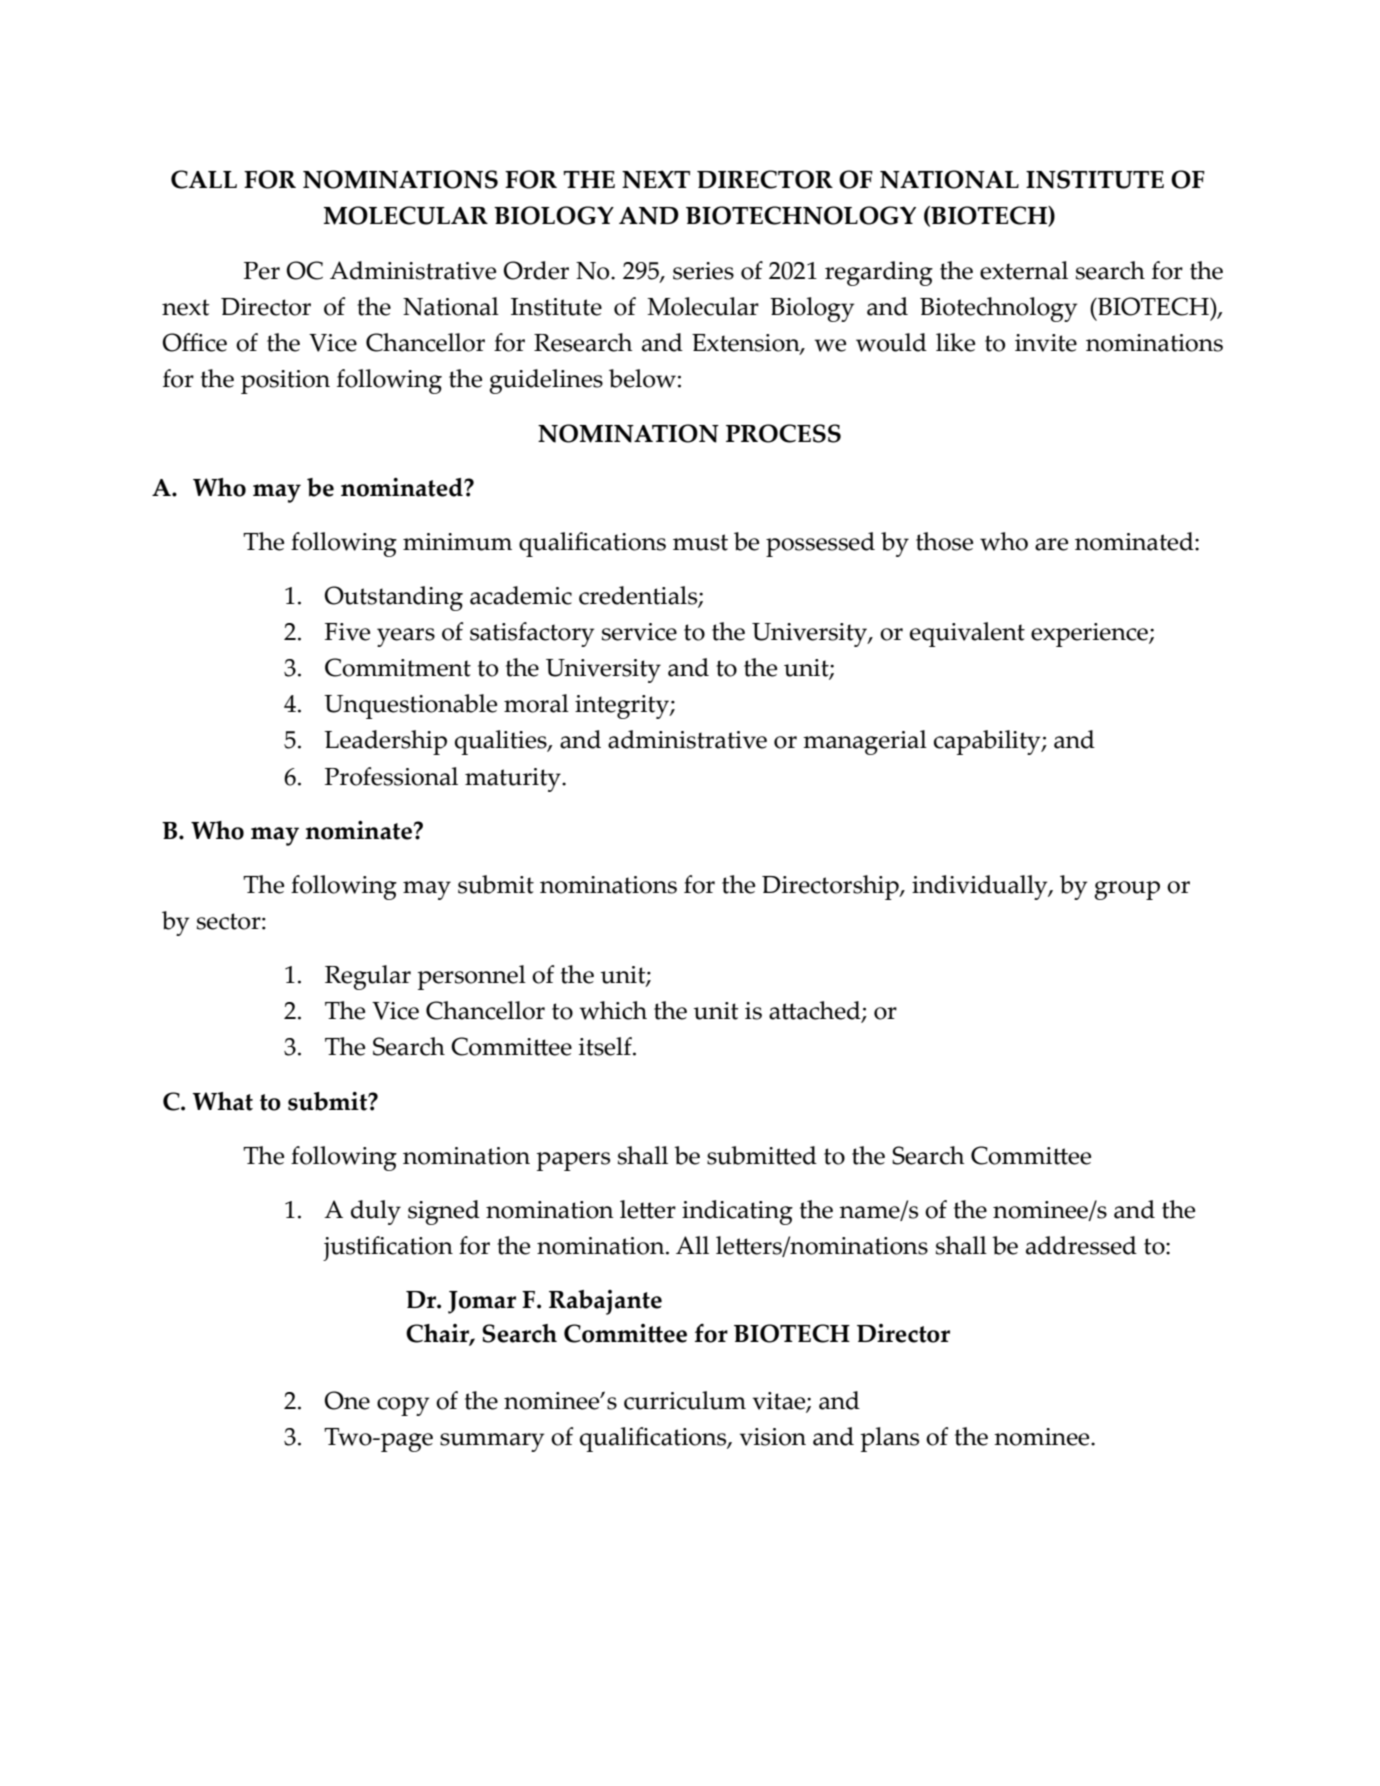 The width and height of the screenshot is (1380, 1786). Describe the element at coordinates (703, 271) in the screenshot. I see `series` at that location.
